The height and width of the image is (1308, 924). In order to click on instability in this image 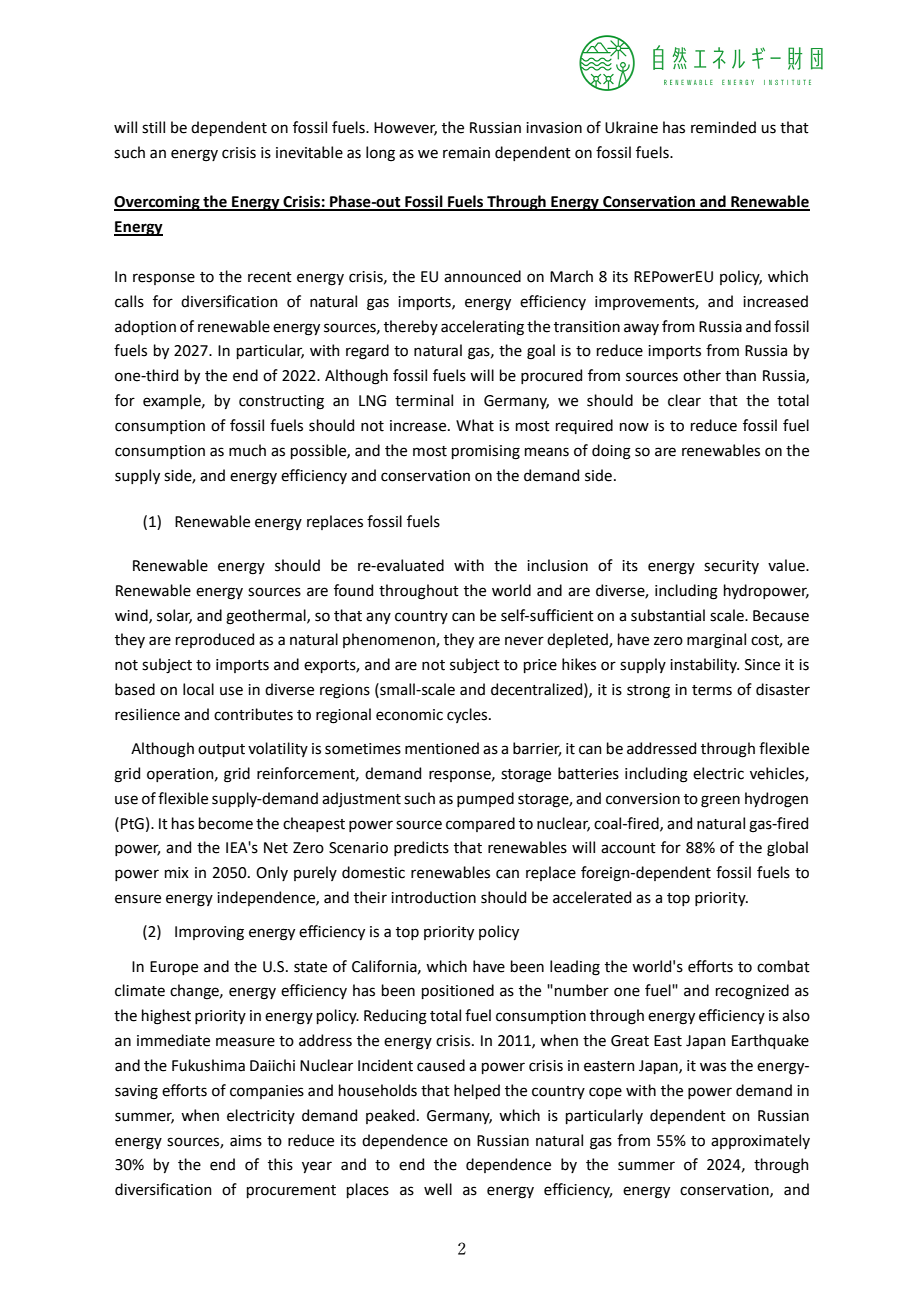, I will do `click(704, 665)`.
